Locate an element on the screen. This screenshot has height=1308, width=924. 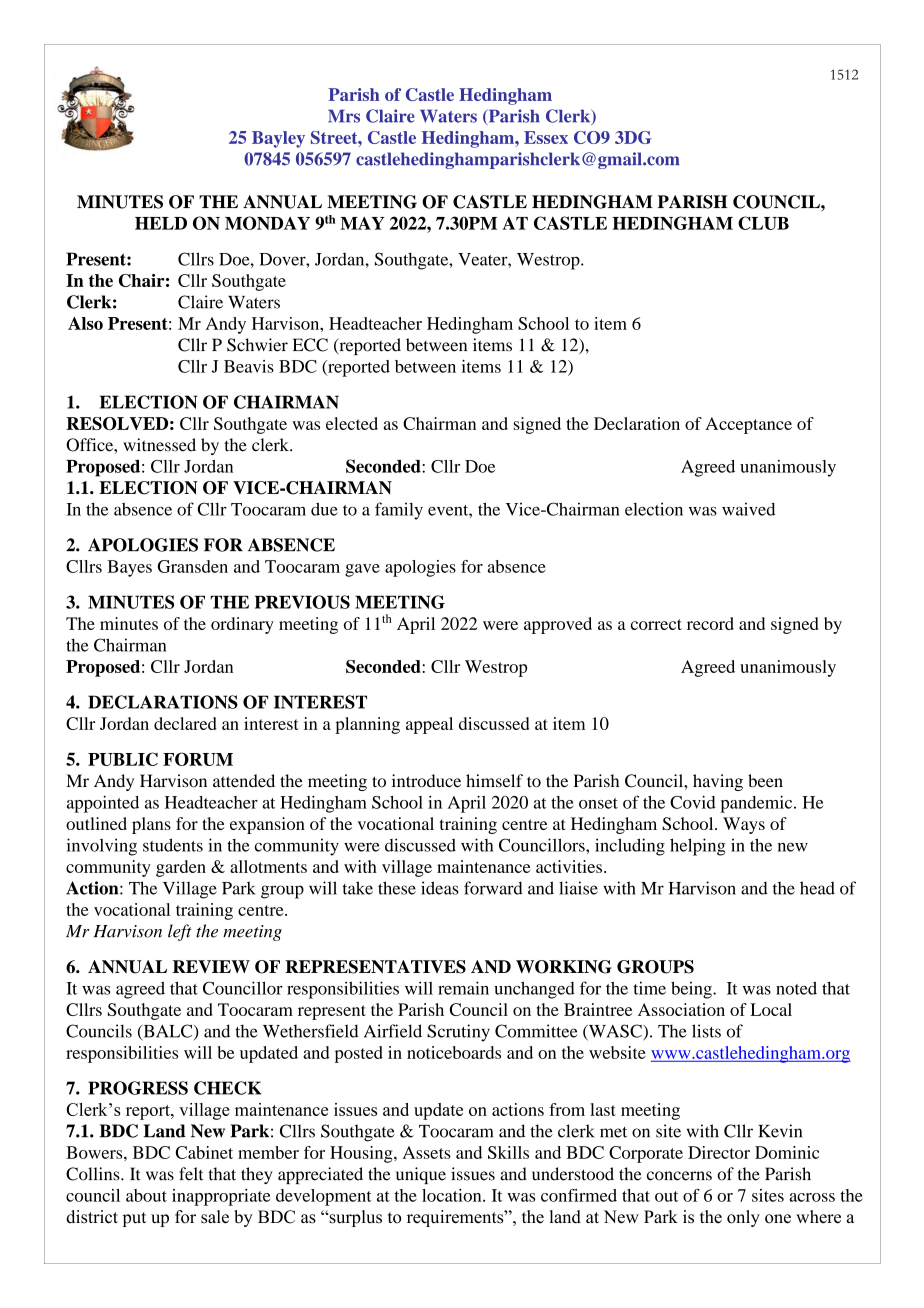
declared is located at coordinates (185, 723).
